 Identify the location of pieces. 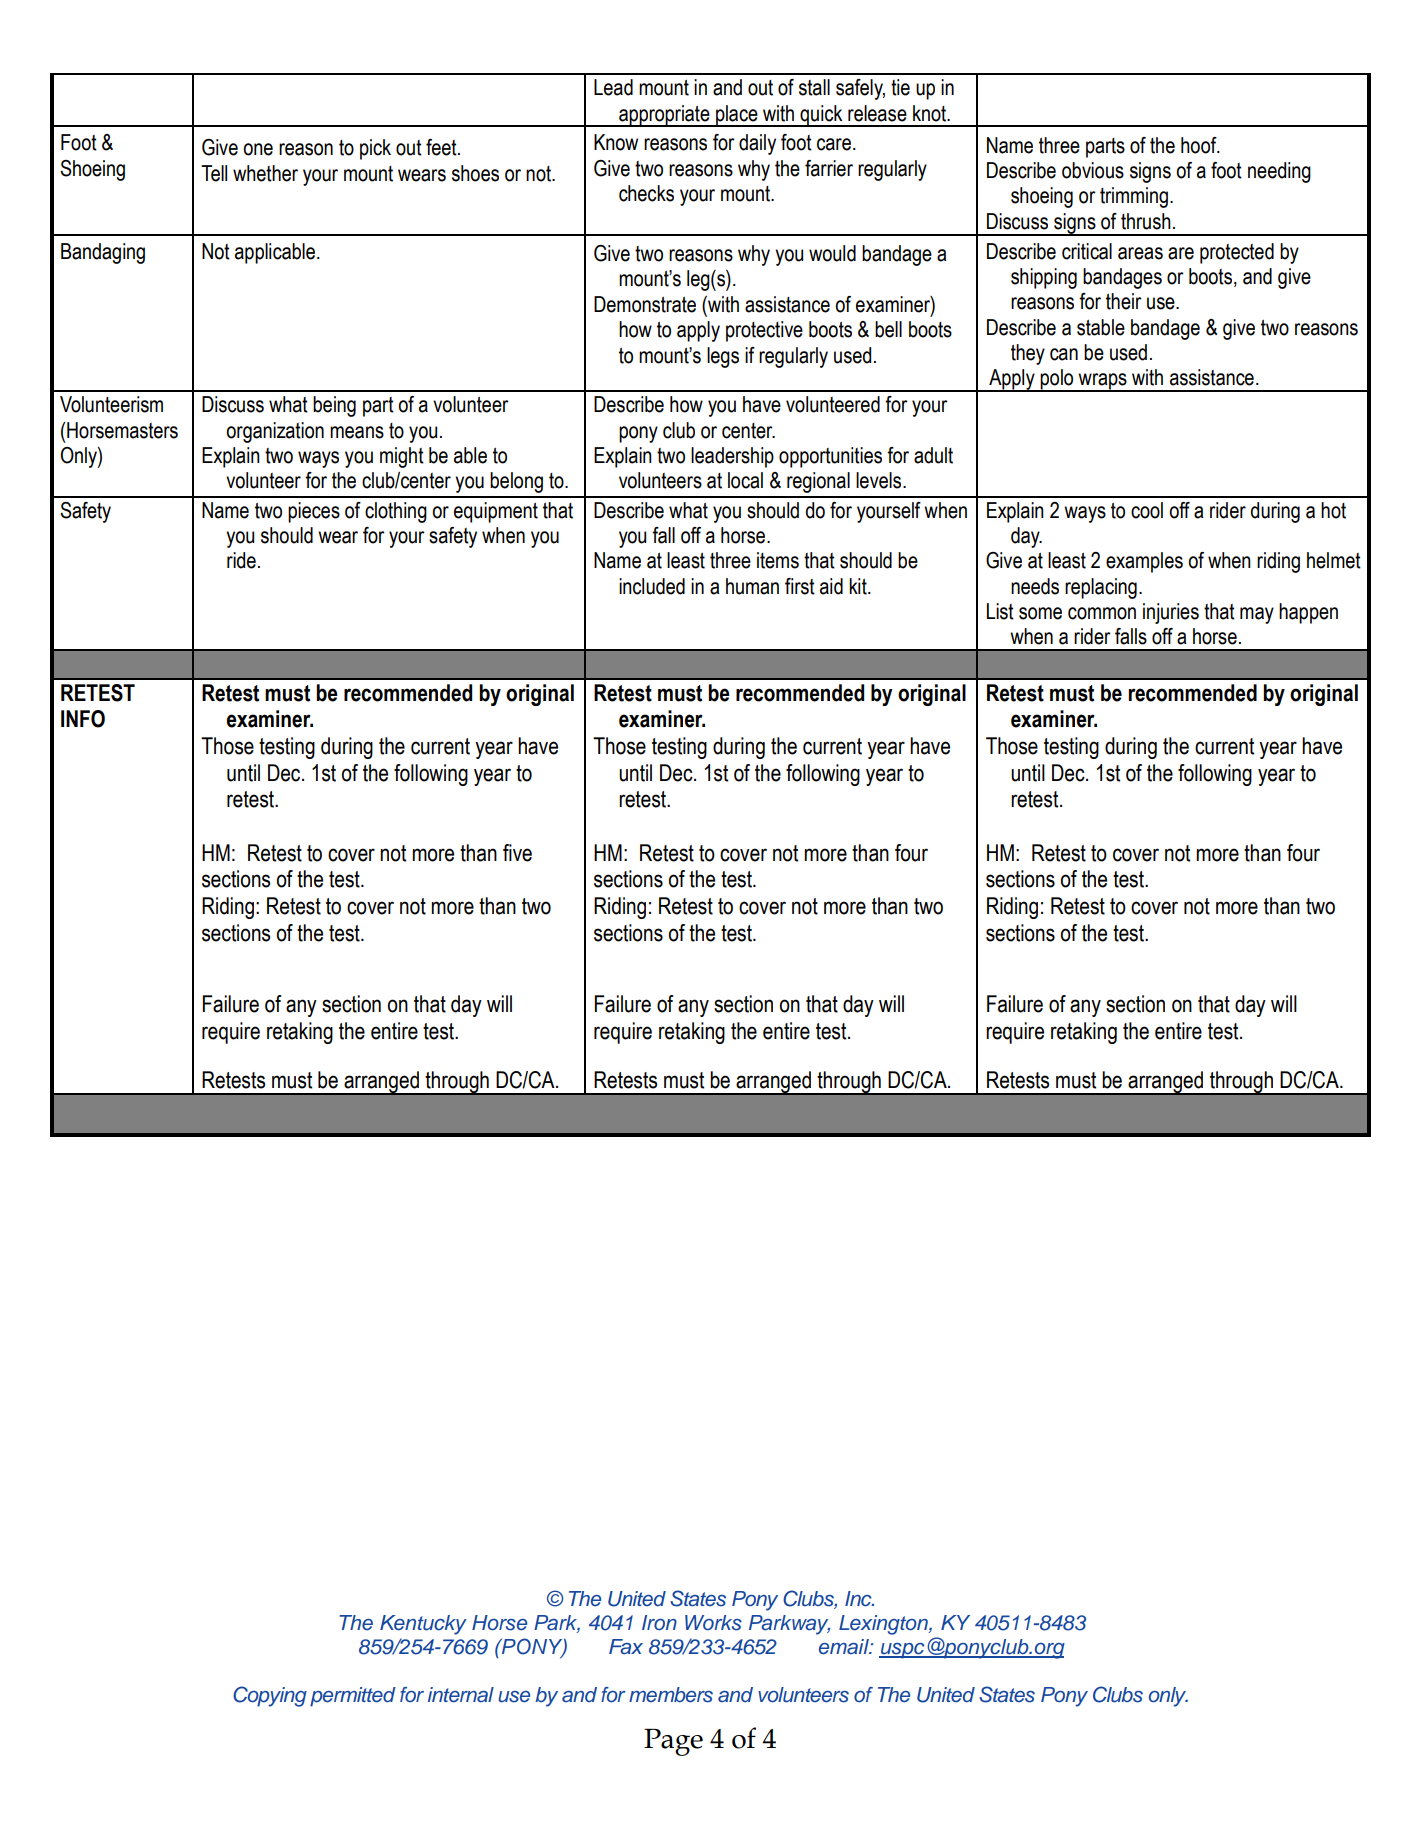
(314, 512).
